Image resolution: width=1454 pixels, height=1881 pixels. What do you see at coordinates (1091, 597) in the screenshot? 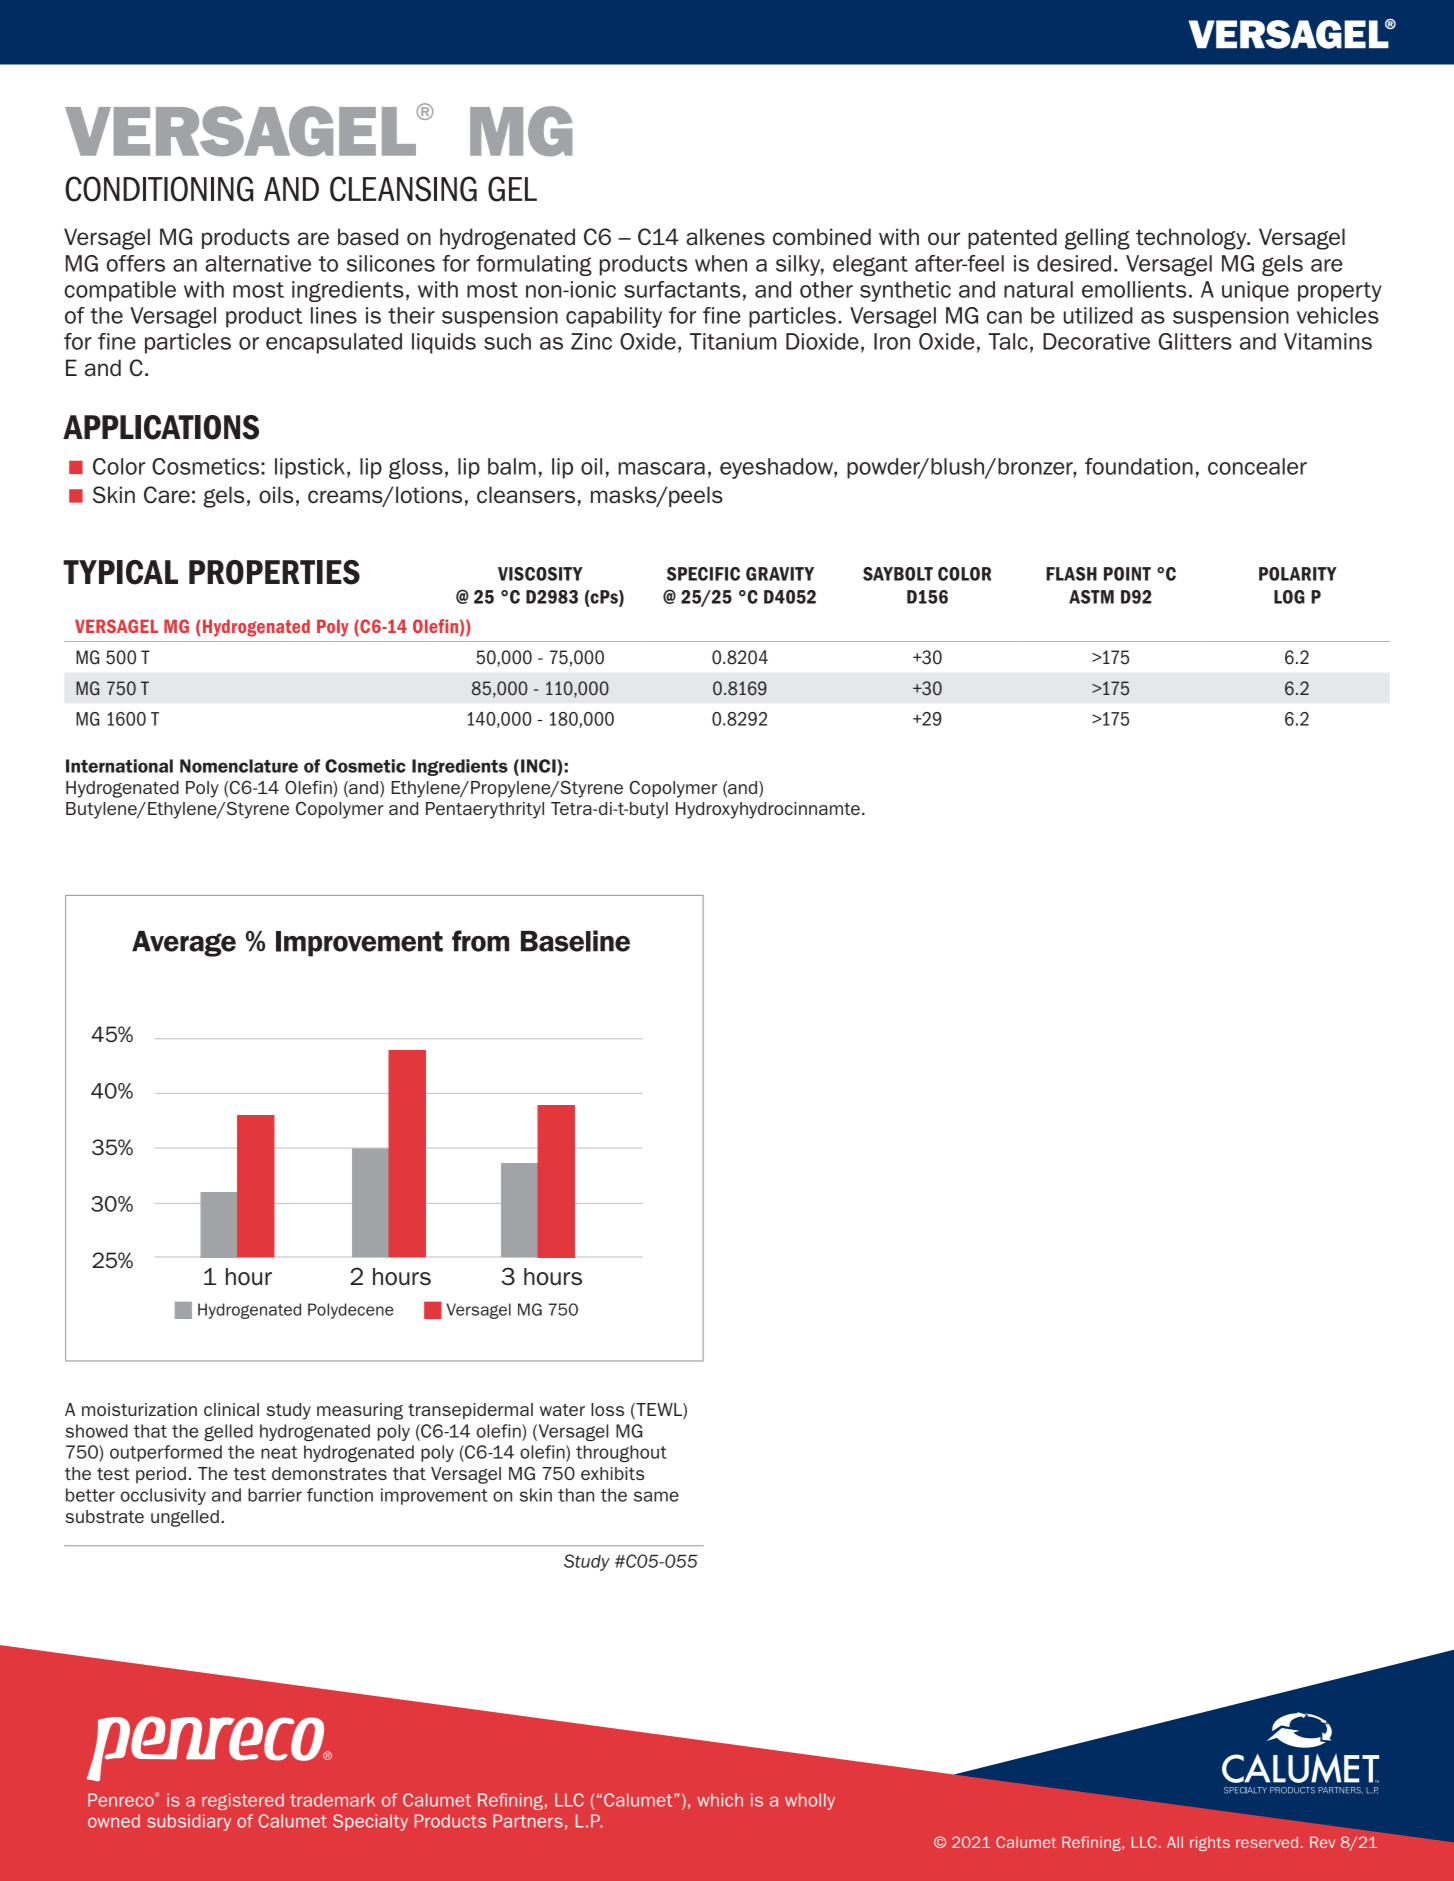
I see `ASTM` at bounding box center [1091, 597].
